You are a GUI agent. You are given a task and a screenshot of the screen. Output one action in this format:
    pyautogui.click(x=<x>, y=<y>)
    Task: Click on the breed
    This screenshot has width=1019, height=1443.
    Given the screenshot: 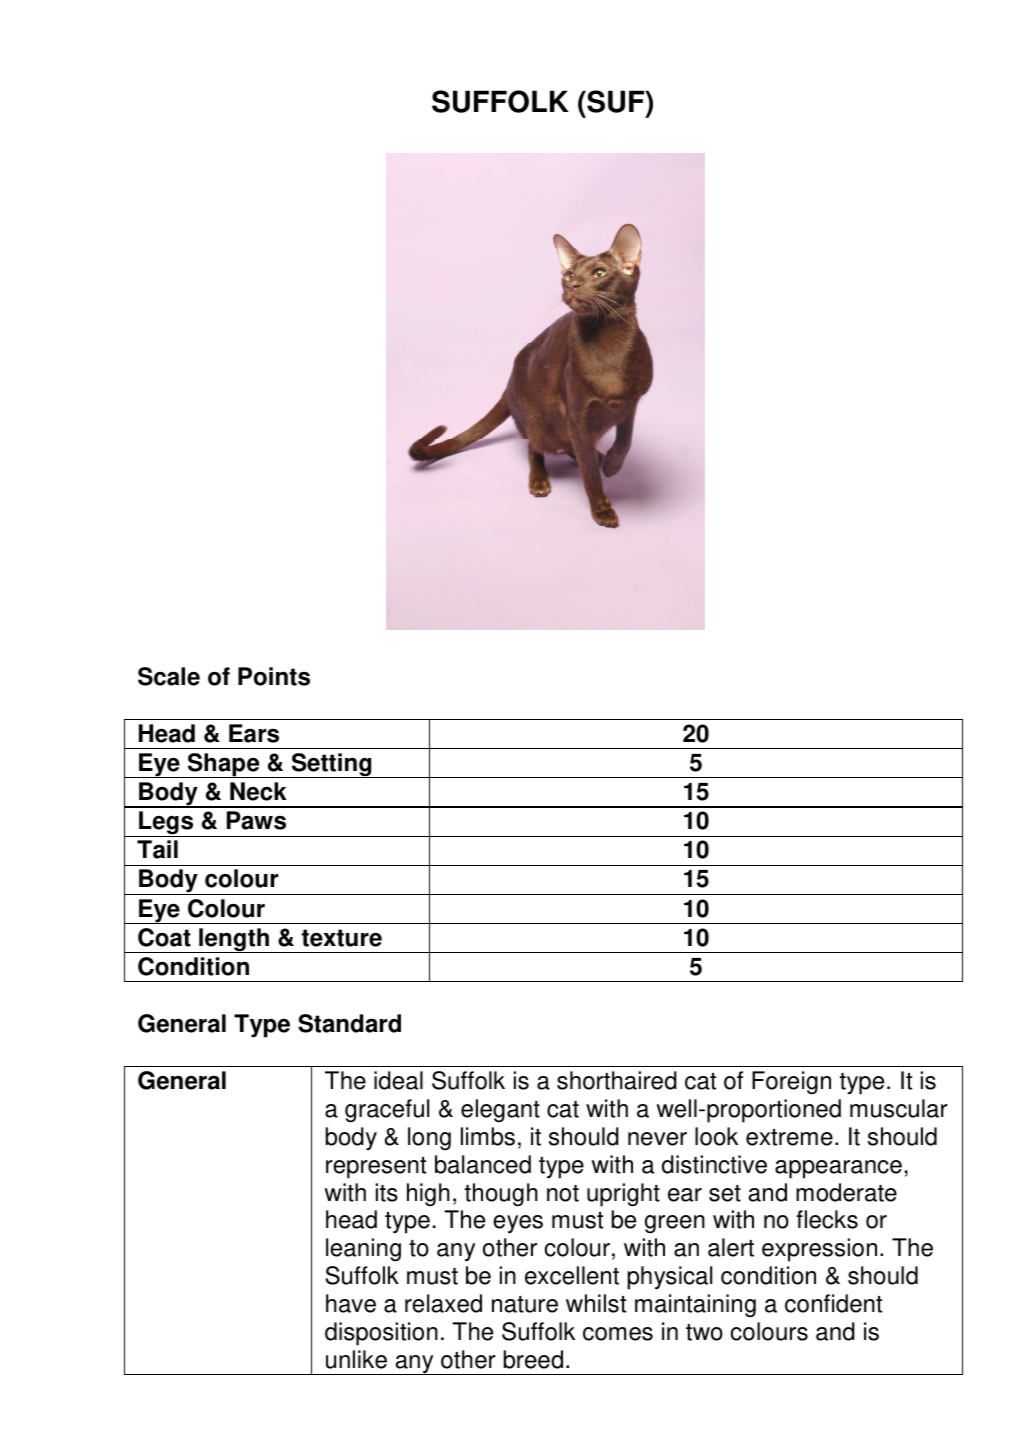 What is the action you would take?
    pyautogui.click(x=533, y=1359)
